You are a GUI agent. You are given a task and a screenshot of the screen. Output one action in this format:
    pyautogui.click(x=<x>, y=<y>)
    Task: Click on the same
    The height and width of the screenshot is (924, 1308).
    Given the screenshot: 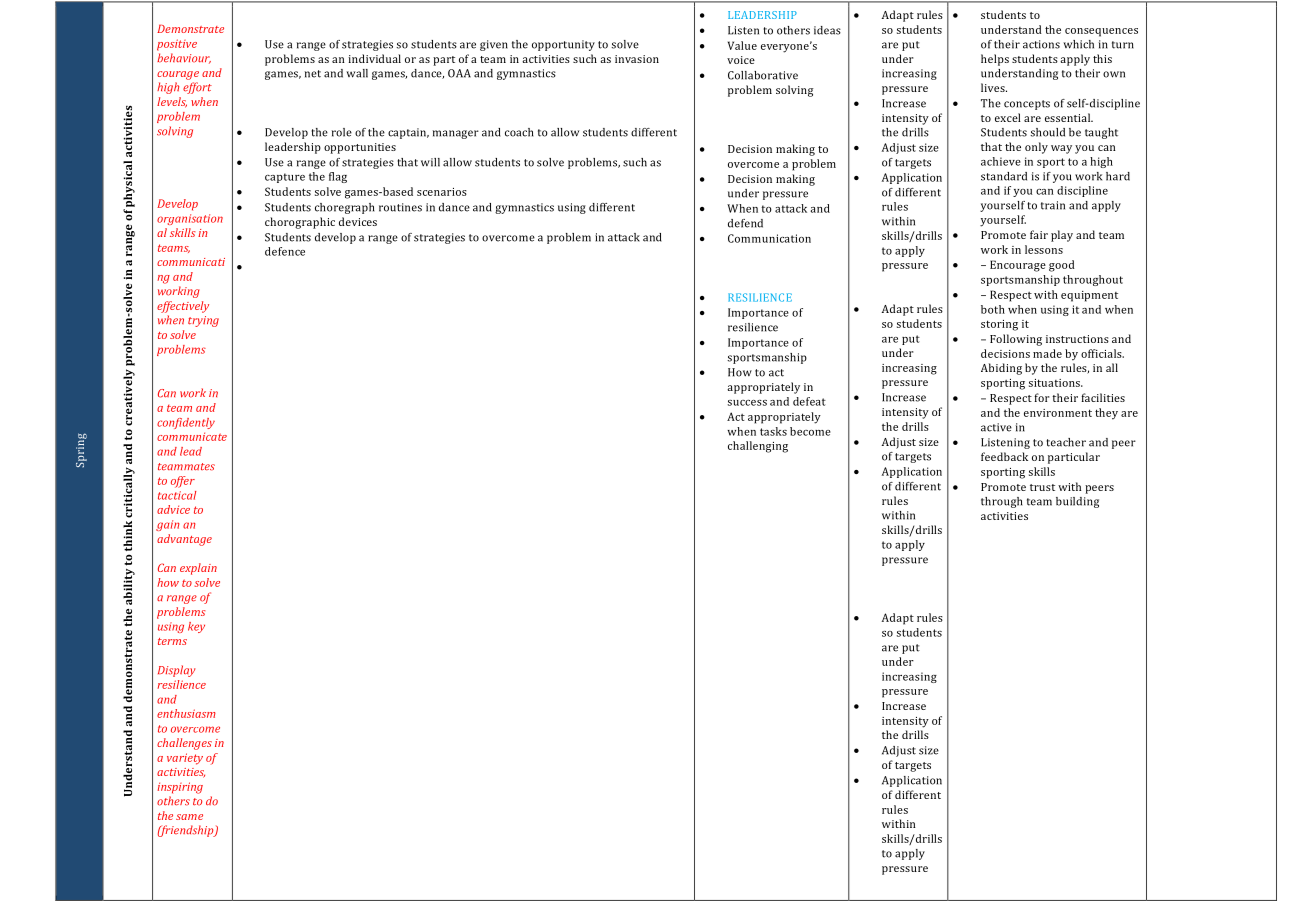 What is the action you would take?
    pyautogui.click(x=189, y=817)
